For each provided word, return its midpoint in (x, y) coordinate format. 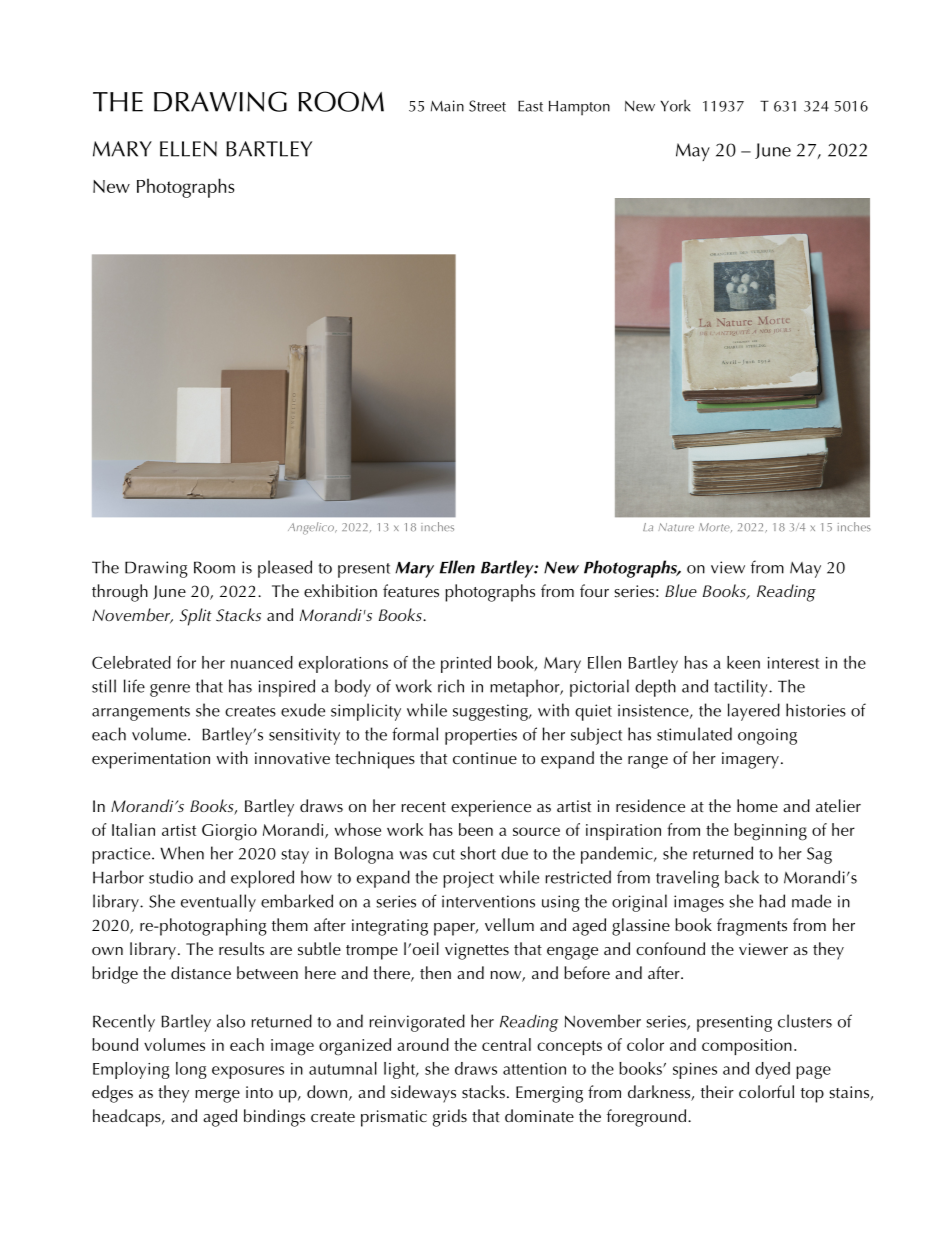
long (191, 1070)
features (411, 590)
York (675, 106)
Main (447, 106)
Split (196, 617)
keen (743, 662)
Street (487, 106)
